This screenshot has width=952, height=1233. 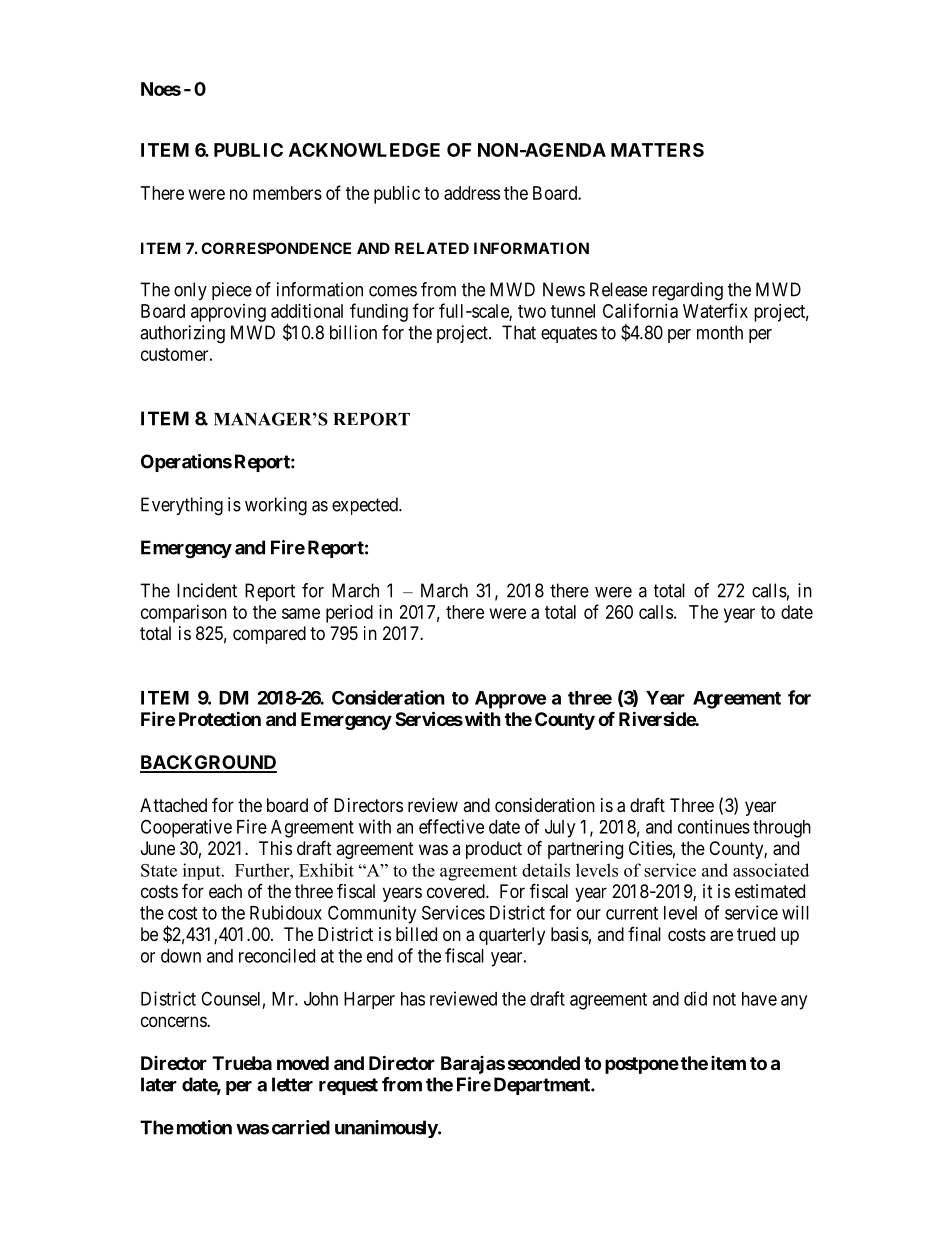 What do you see at coordinates (687, 291) in the screenshot?
I see `regarding` at bounding box center [687, 291].
